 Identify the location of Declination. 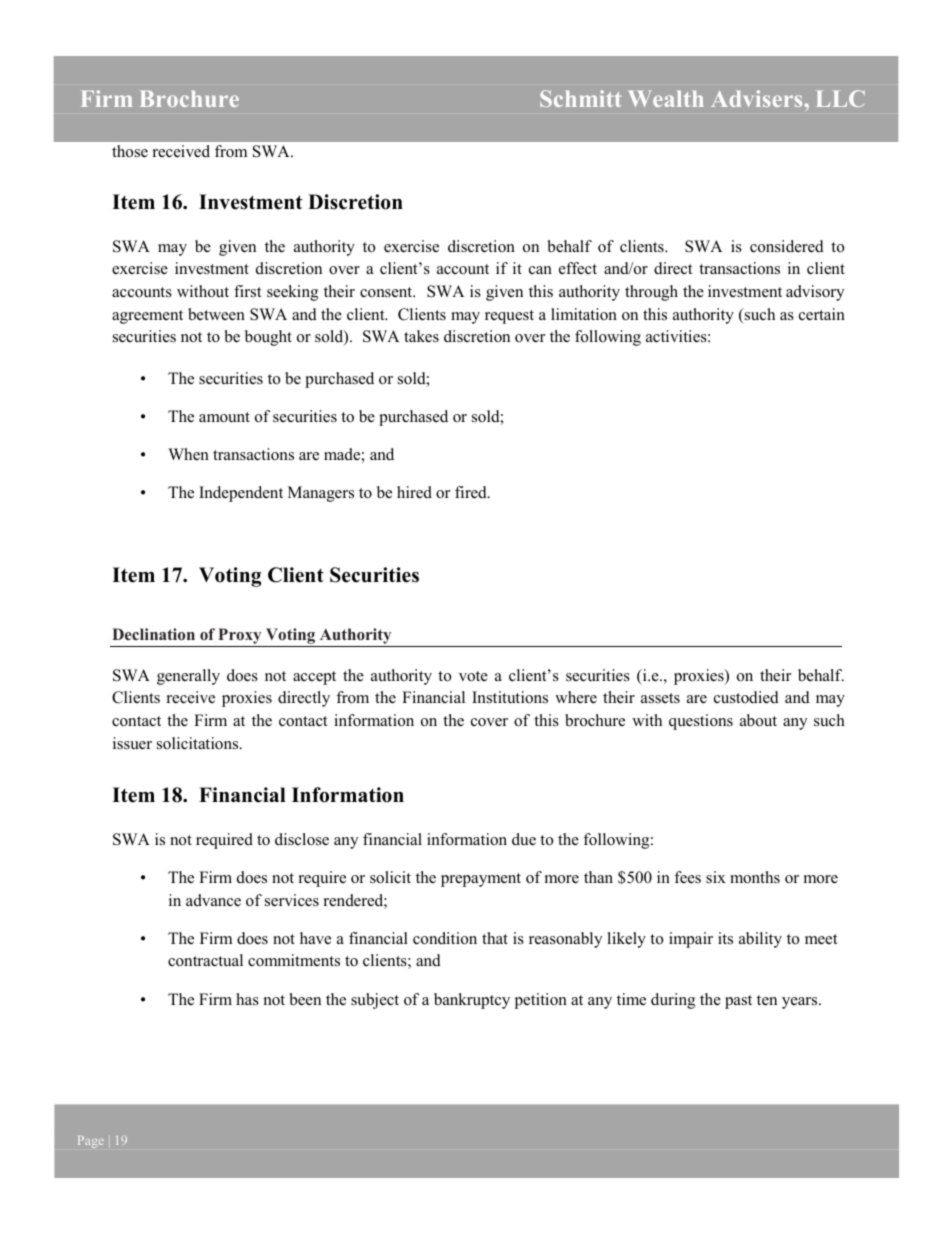
(153, 634).
